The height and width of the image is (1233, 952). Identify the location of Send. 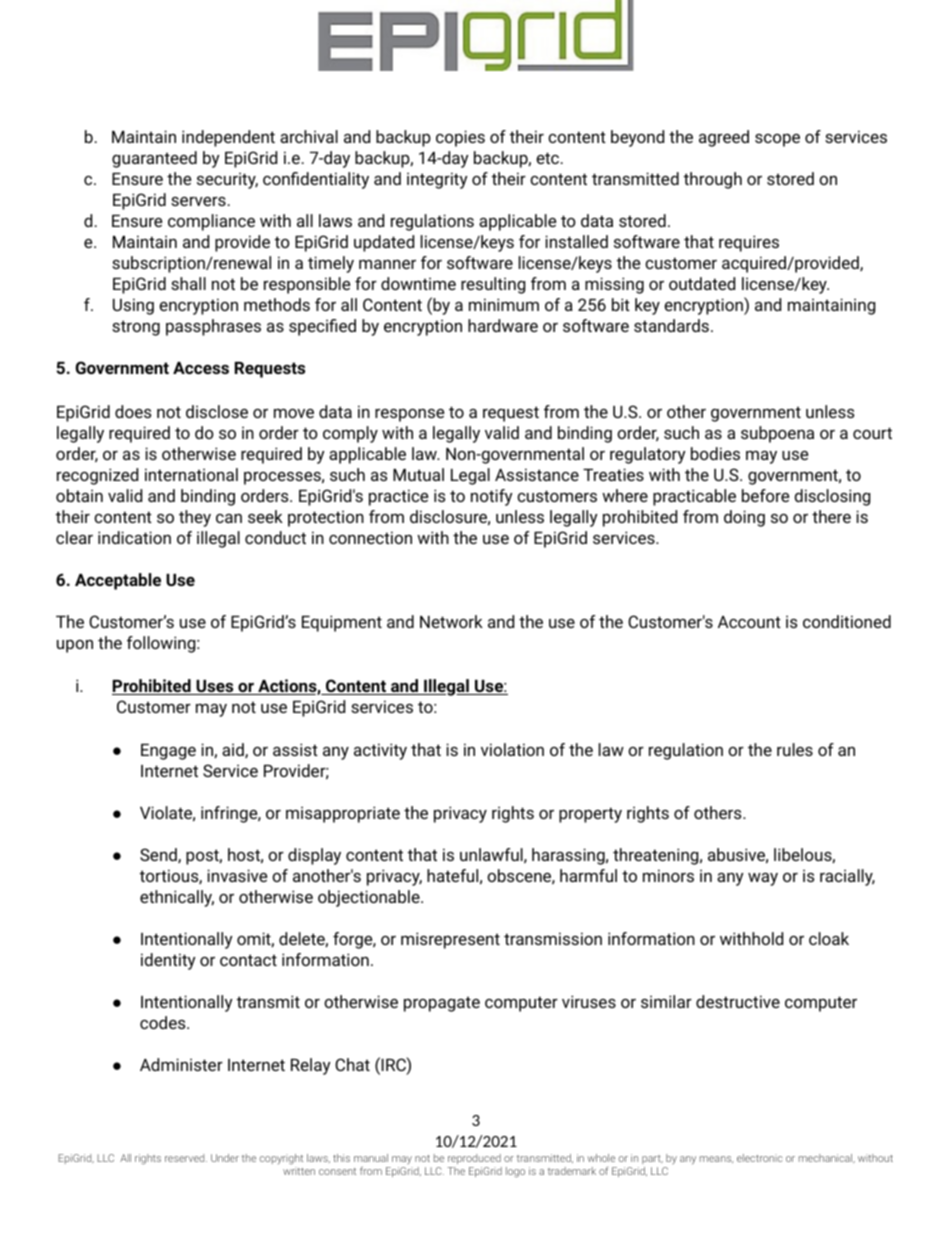
(159, 855).
